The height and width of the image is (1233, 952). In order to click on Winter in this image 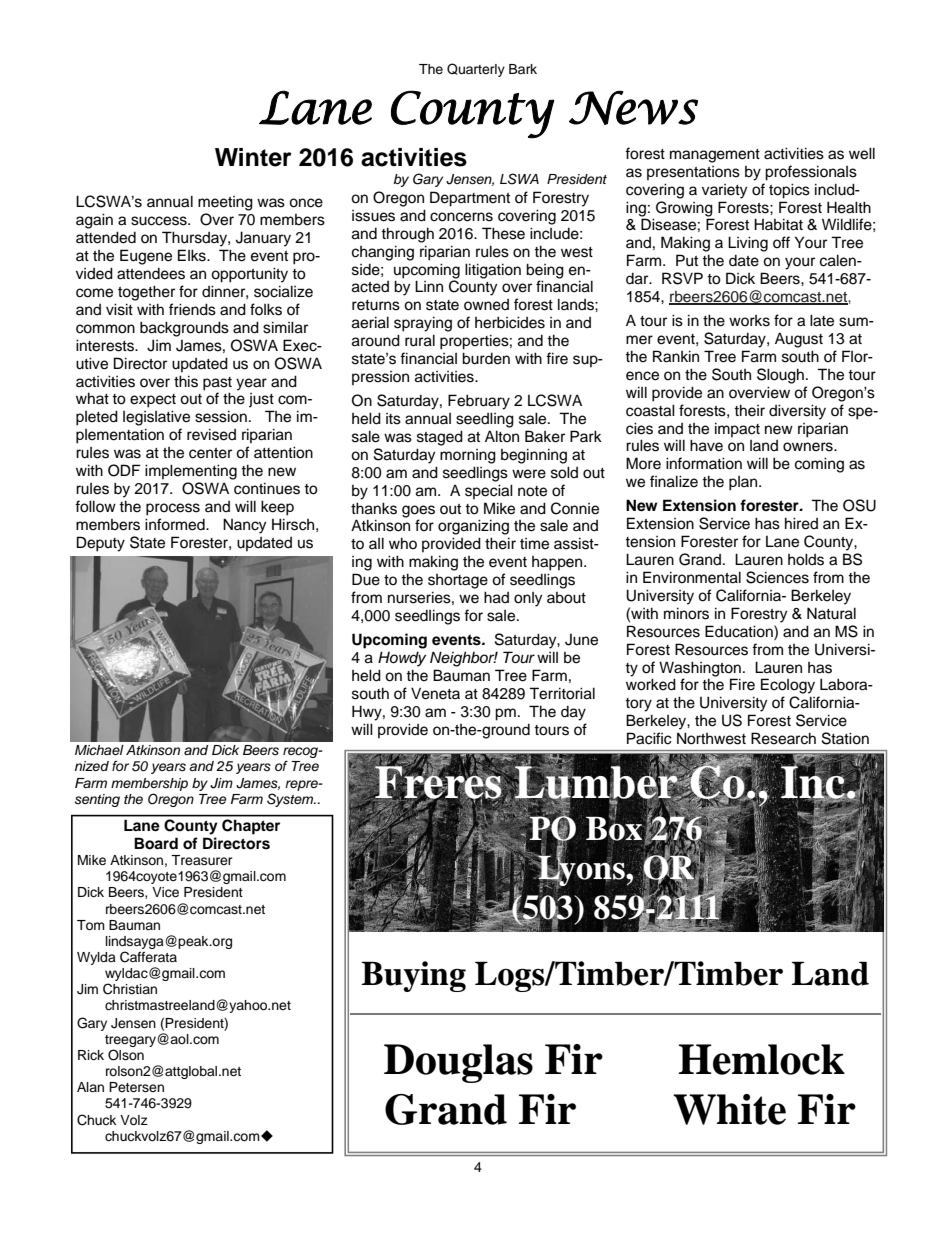, I will do `click(253, 157)`.
